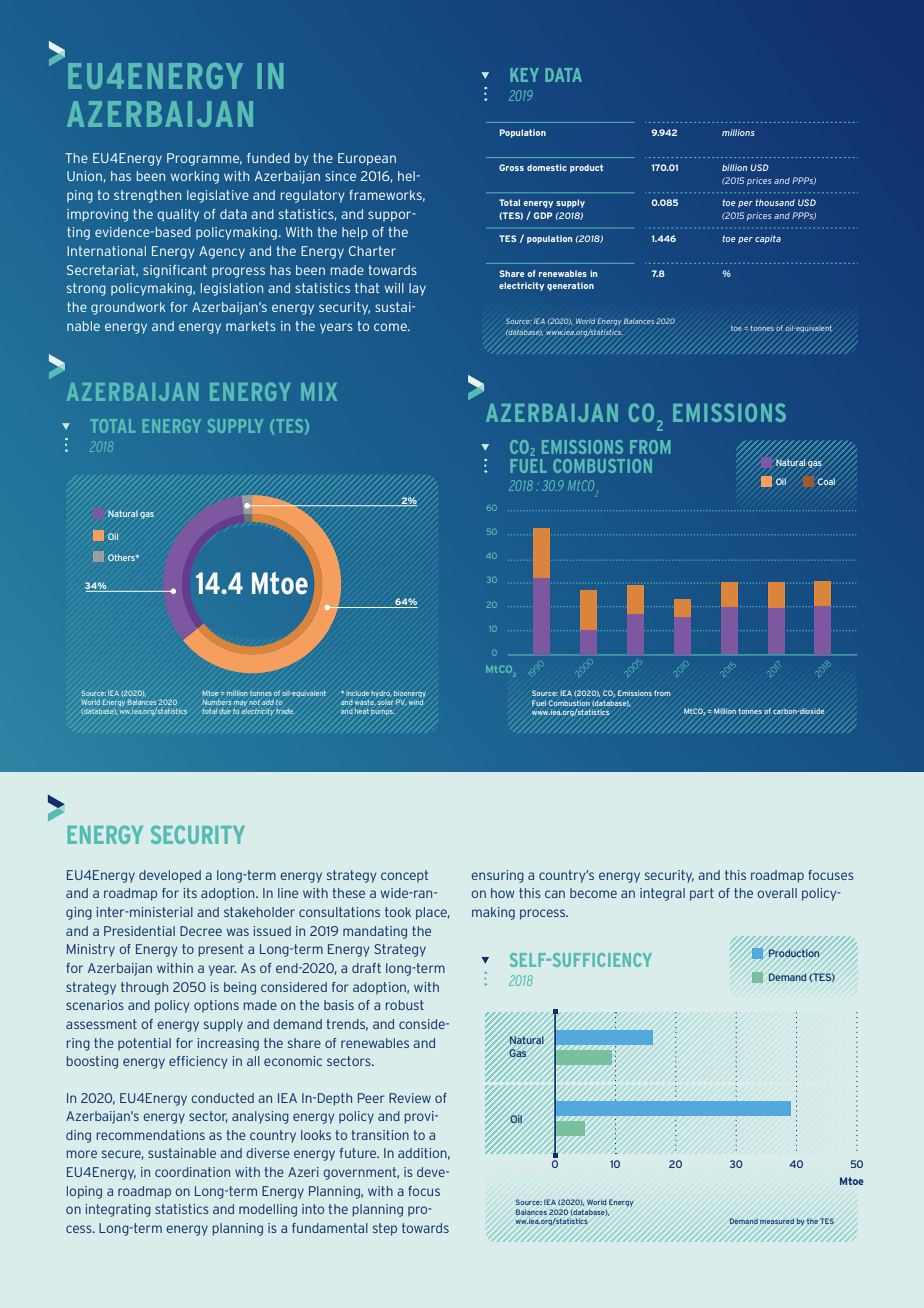 This screenshot has height=1308, width=924. What do you see at coordinates (319, 392) in the screenshot?
I see `MIX` at bounding box center [319, 392].
